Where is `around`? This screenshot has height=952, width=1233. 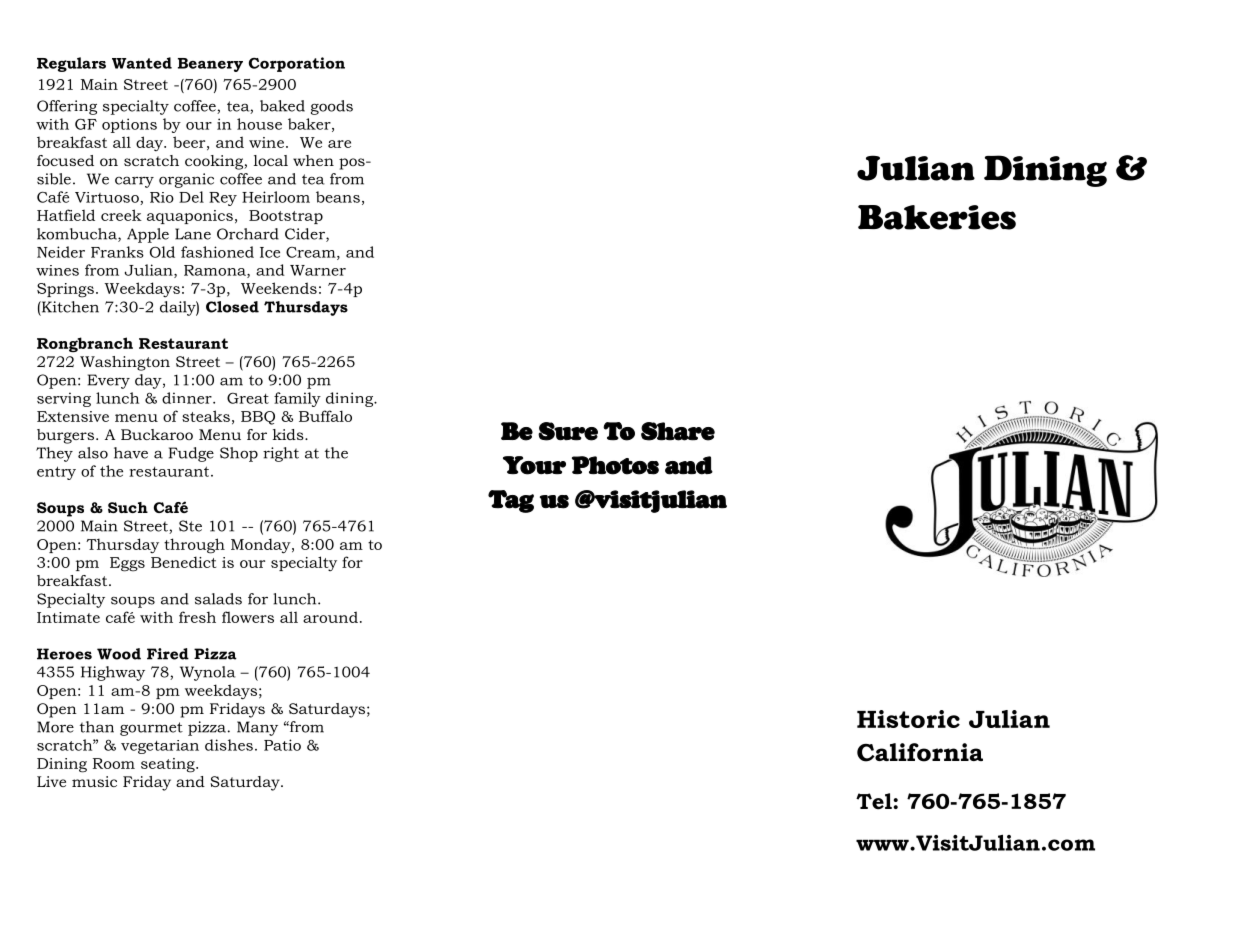 around is located at coordinates (330, 617).
